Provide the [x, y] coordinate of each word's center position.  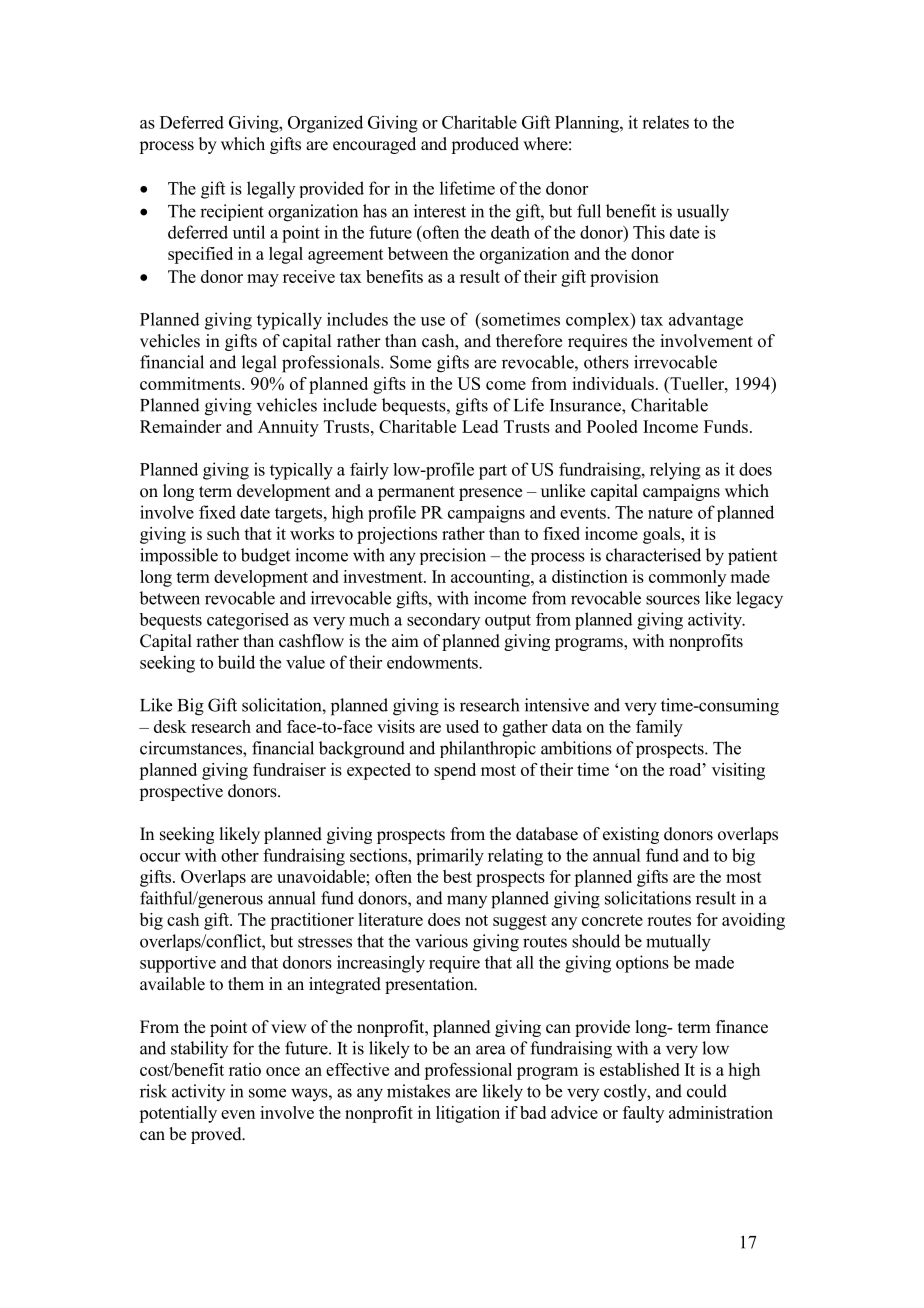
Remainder [180, 426]
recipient [232, 212]
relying [675, 471]
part [493, 472]
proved [217, 1135]
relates [665, 122]
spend [455, 771]
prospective [181, 792]
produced [485, 145]
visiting [738, 771]
